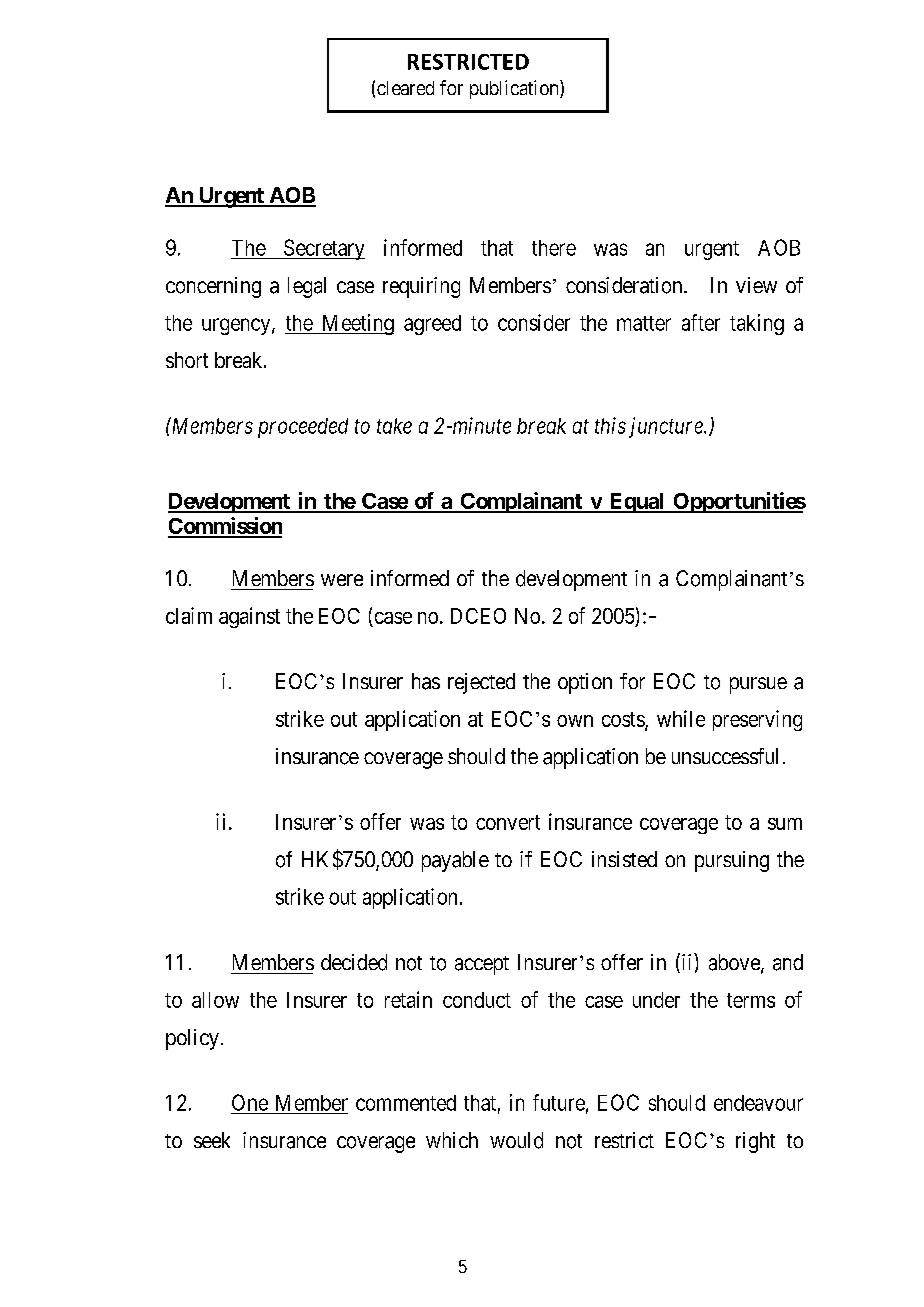 The height and width of the screenshot is (1307, 924). Describe the element at coordinates (758, 1103) in the screenshot. I see `endeavour` at that location.
